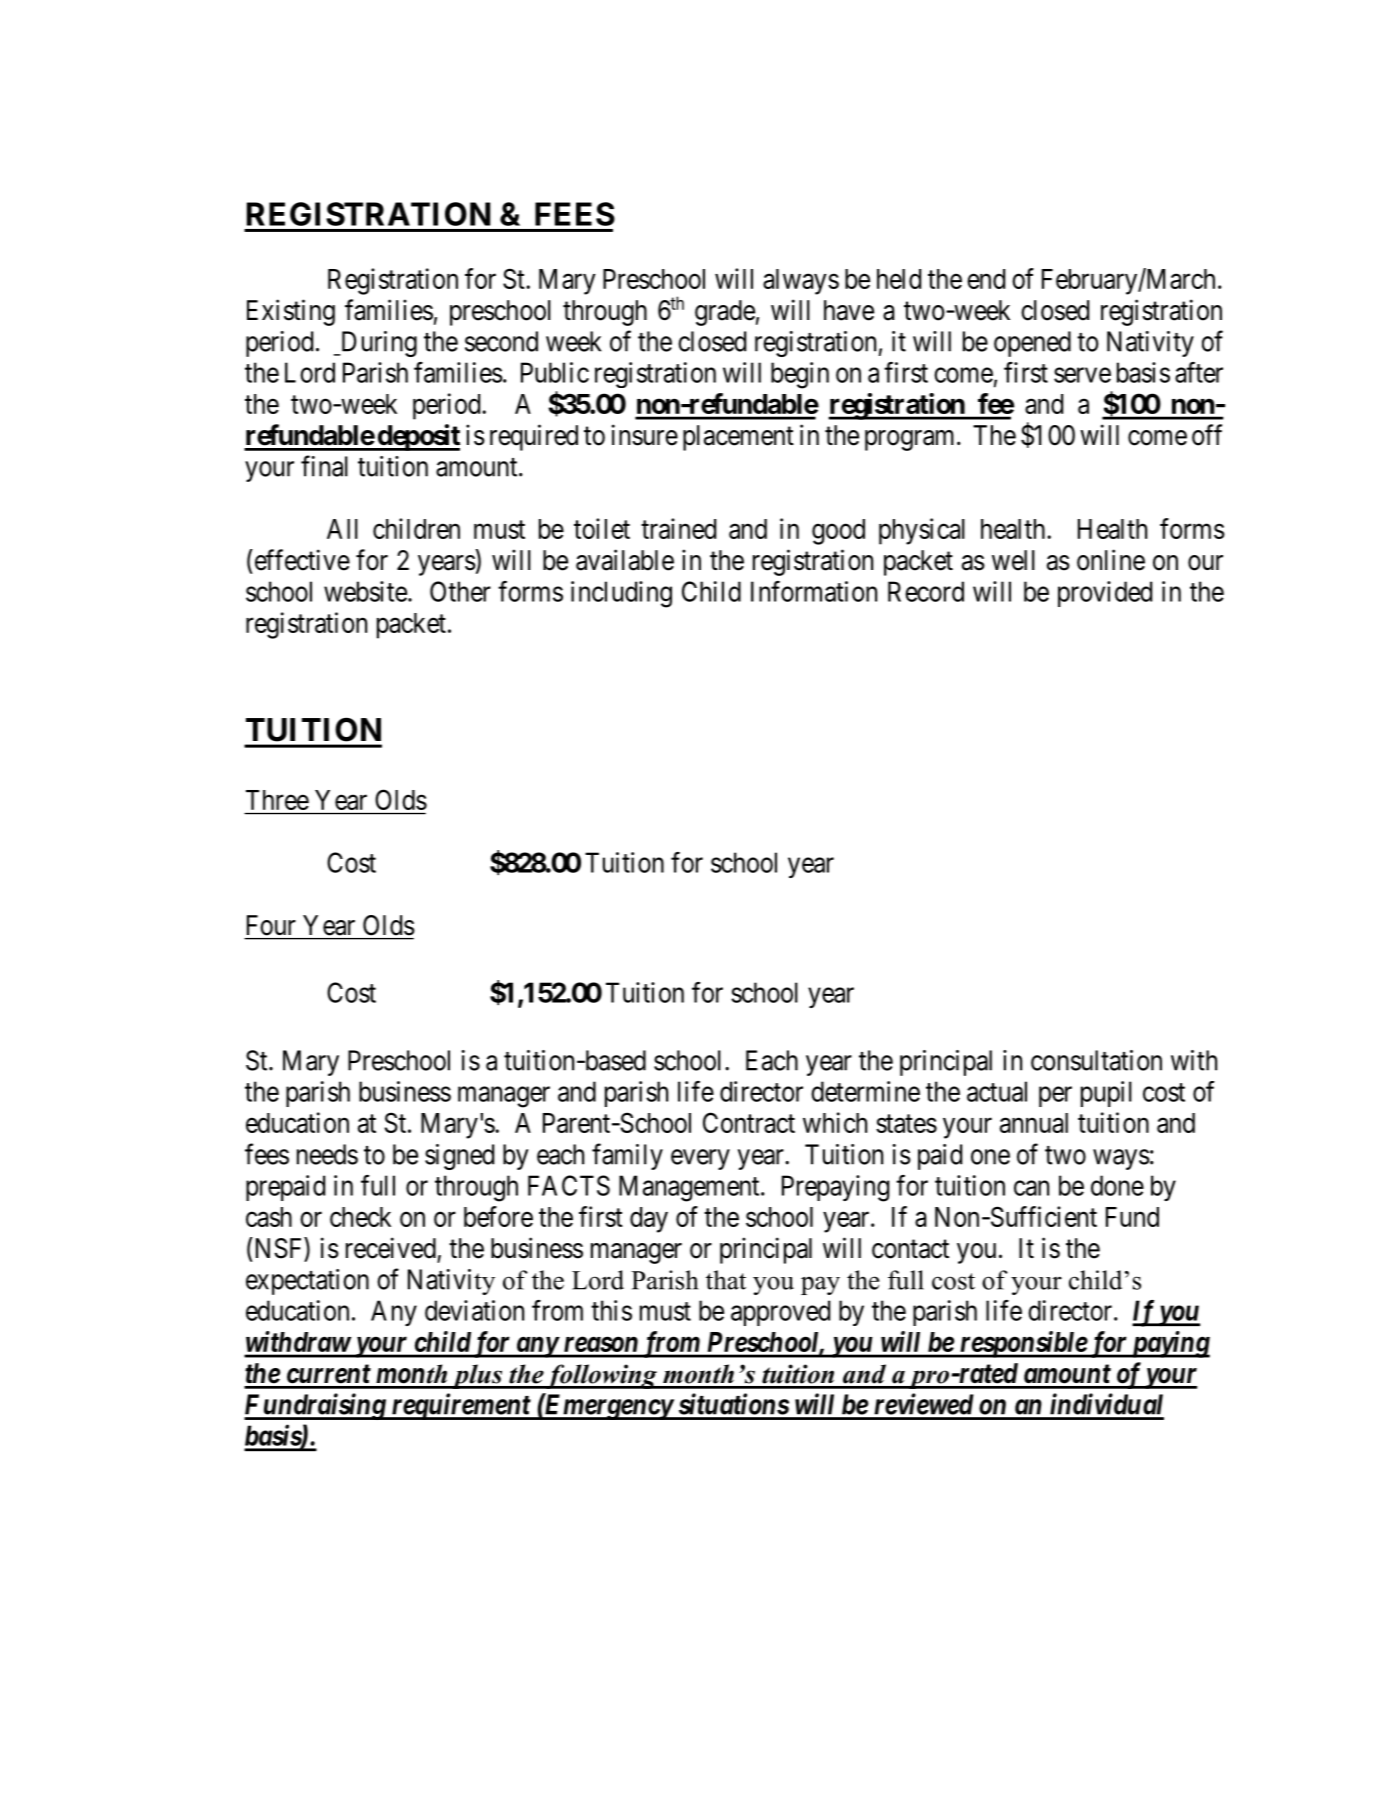 The width and height of the page is (1386, 1794). What do you see at coordinates (1032, 344) in the page?
I see `opened` at bounding box center [1032, 344].
